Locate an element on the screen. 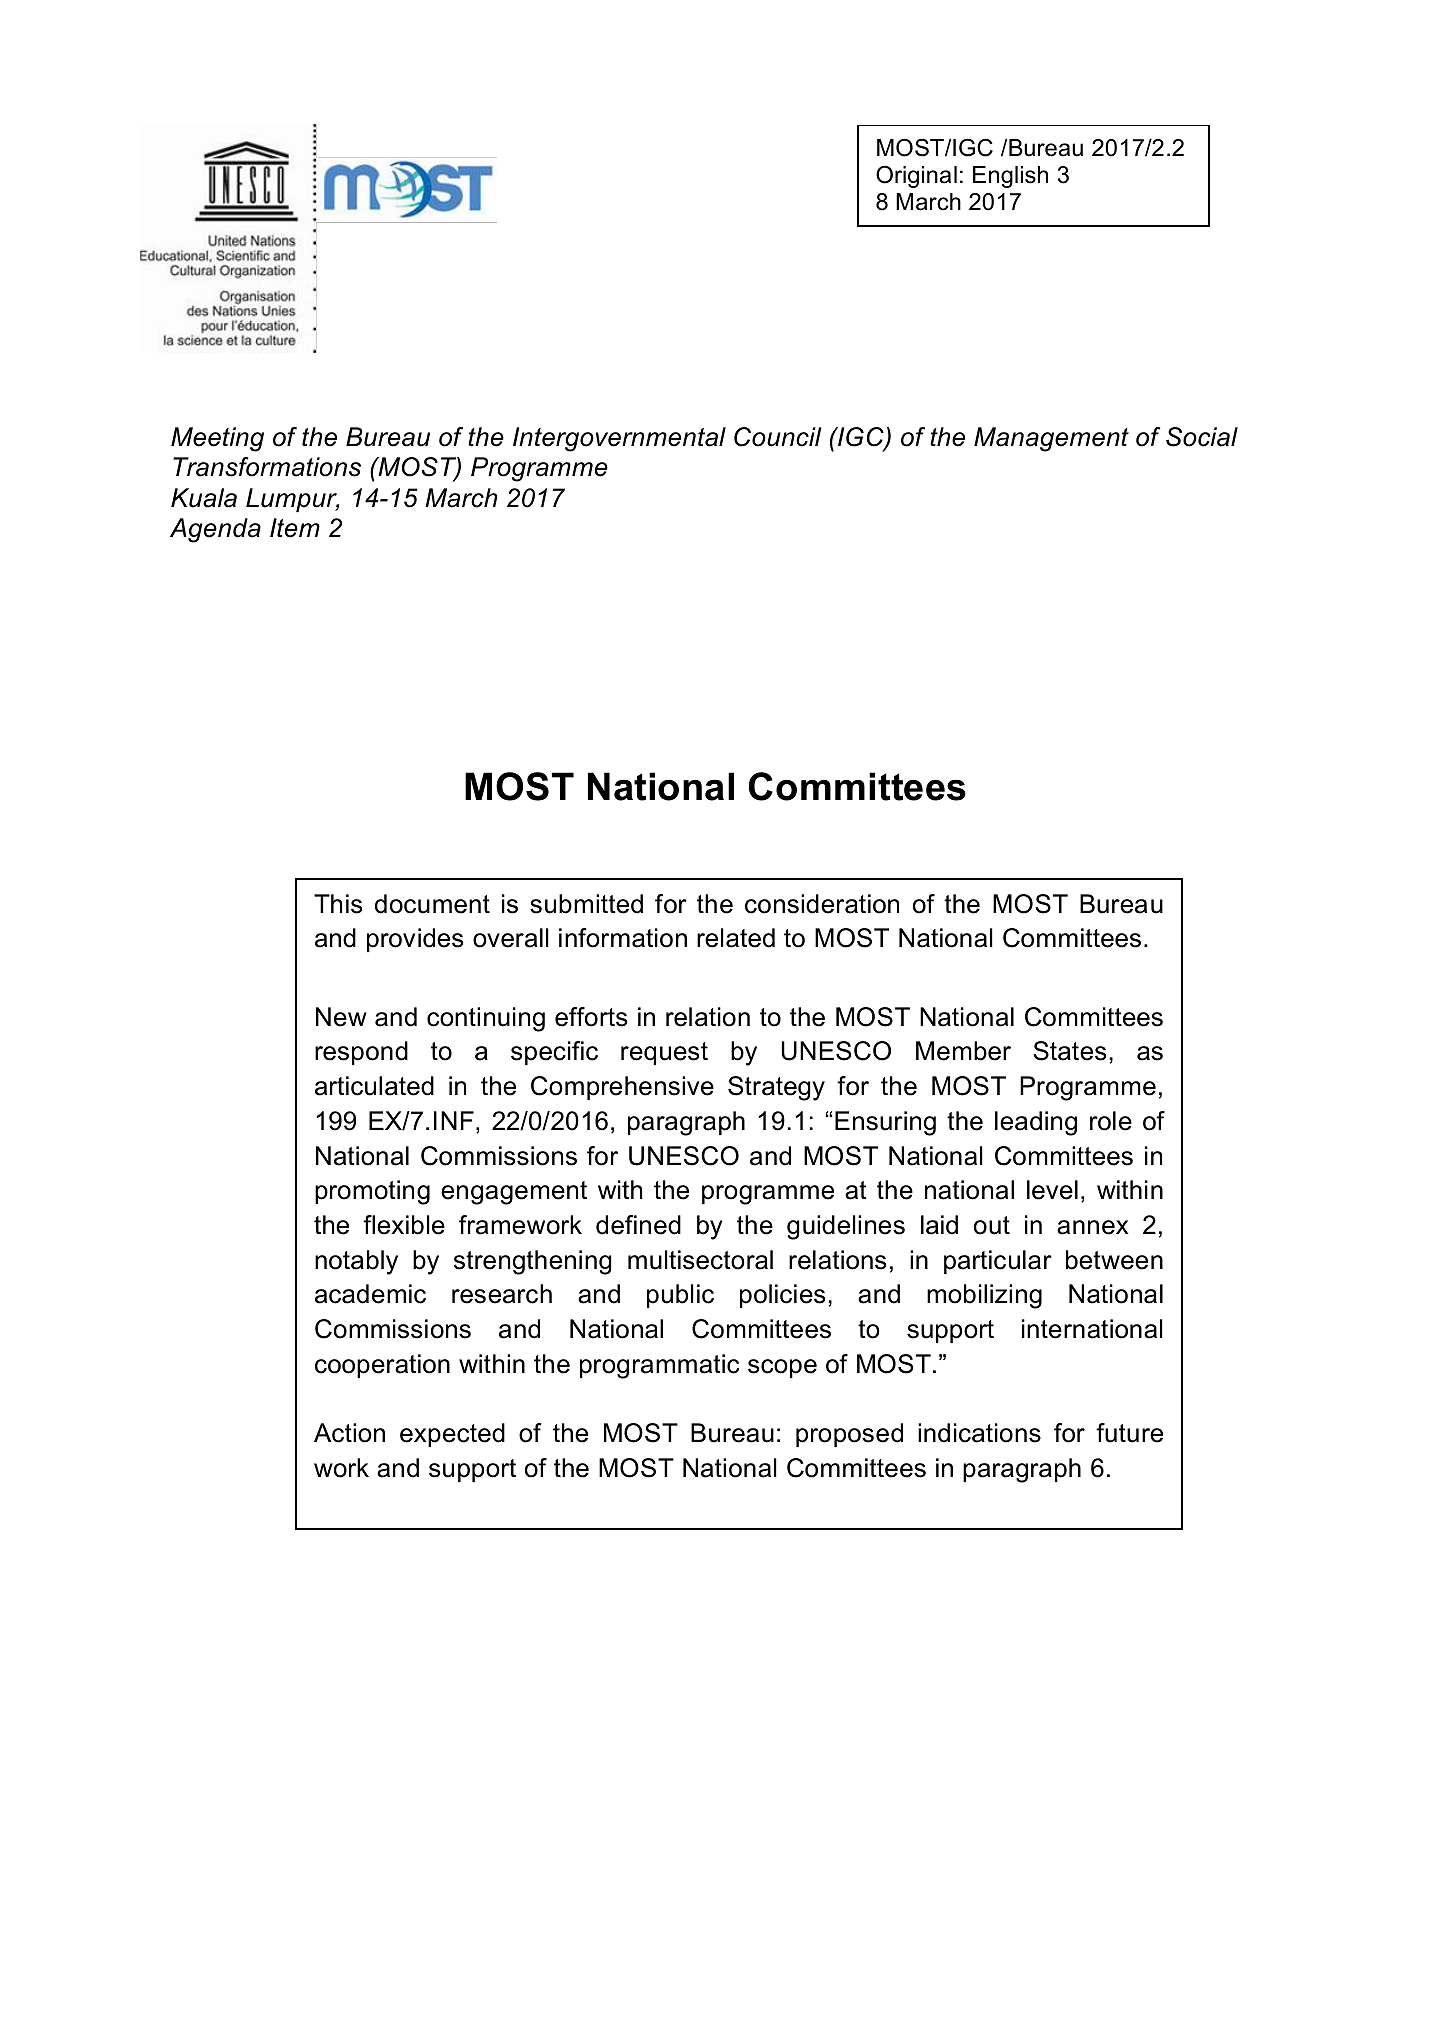  Intergovernmental is located at coordinates (619, 439).
